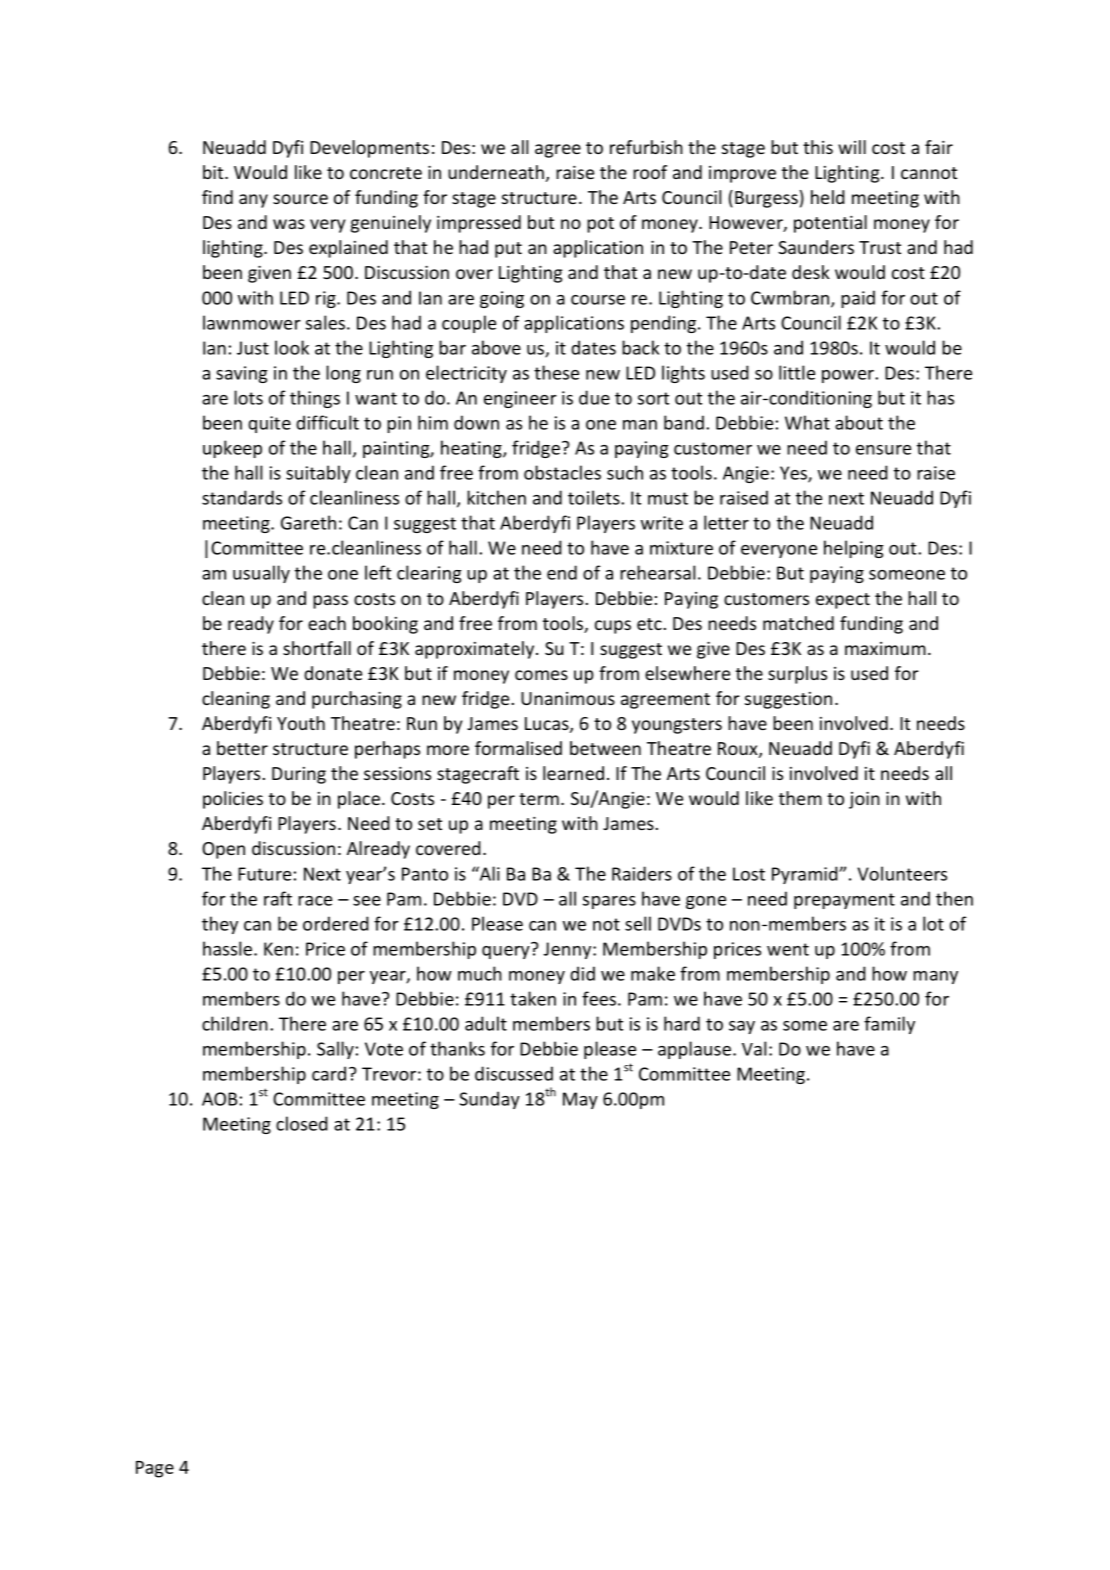 This screenshot has width=1110, height=1570. What do you see at coordinates (217, 197) in the screenshot?
I see `find` at bounding box center [217, 197].
